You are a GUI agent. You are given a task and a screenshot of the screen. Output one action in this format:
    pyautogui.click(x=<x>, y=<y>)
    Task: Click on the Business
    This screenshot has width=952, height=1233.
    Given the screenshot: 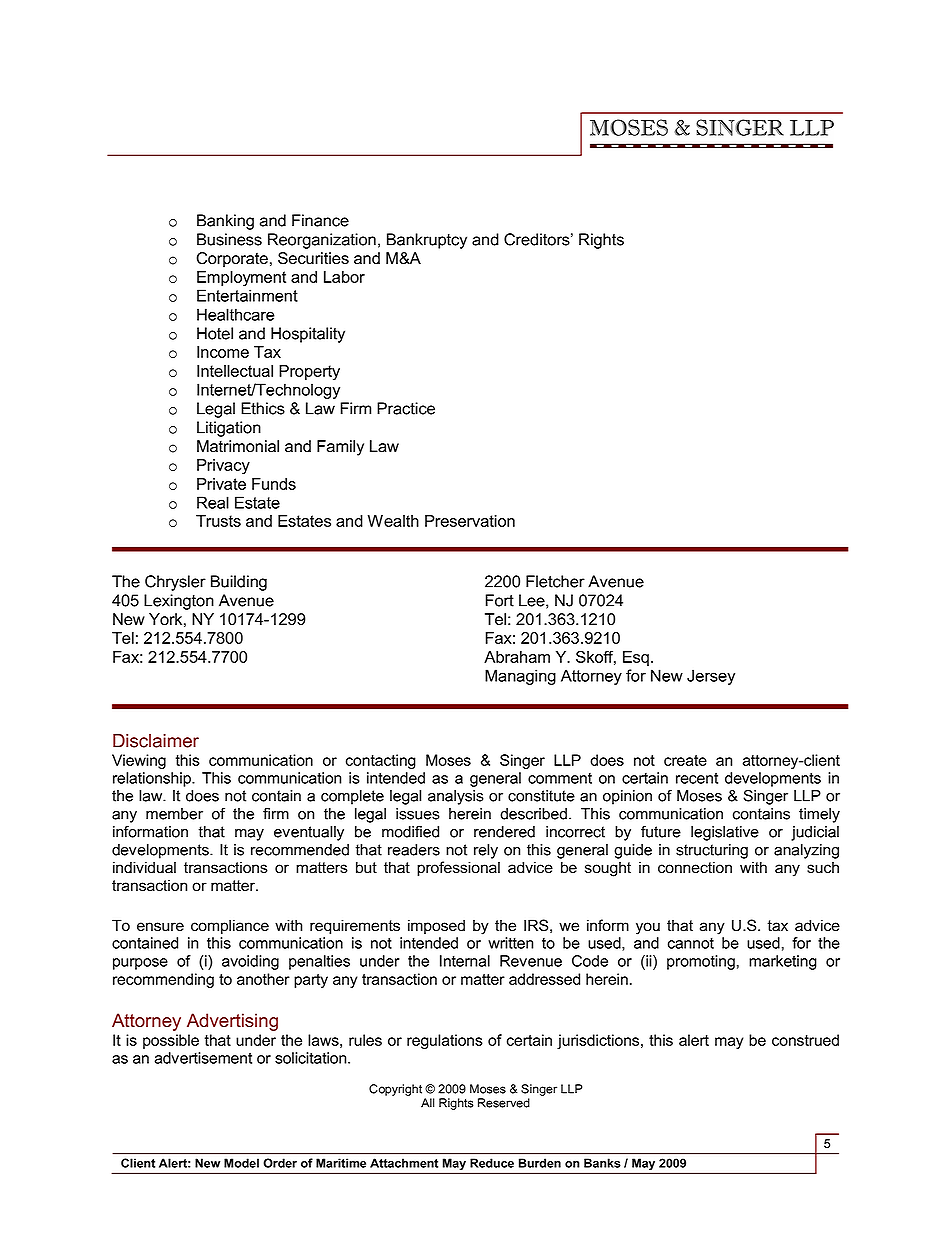 What is the action you would take?
    pyautogui.click(x=229, y=239)
